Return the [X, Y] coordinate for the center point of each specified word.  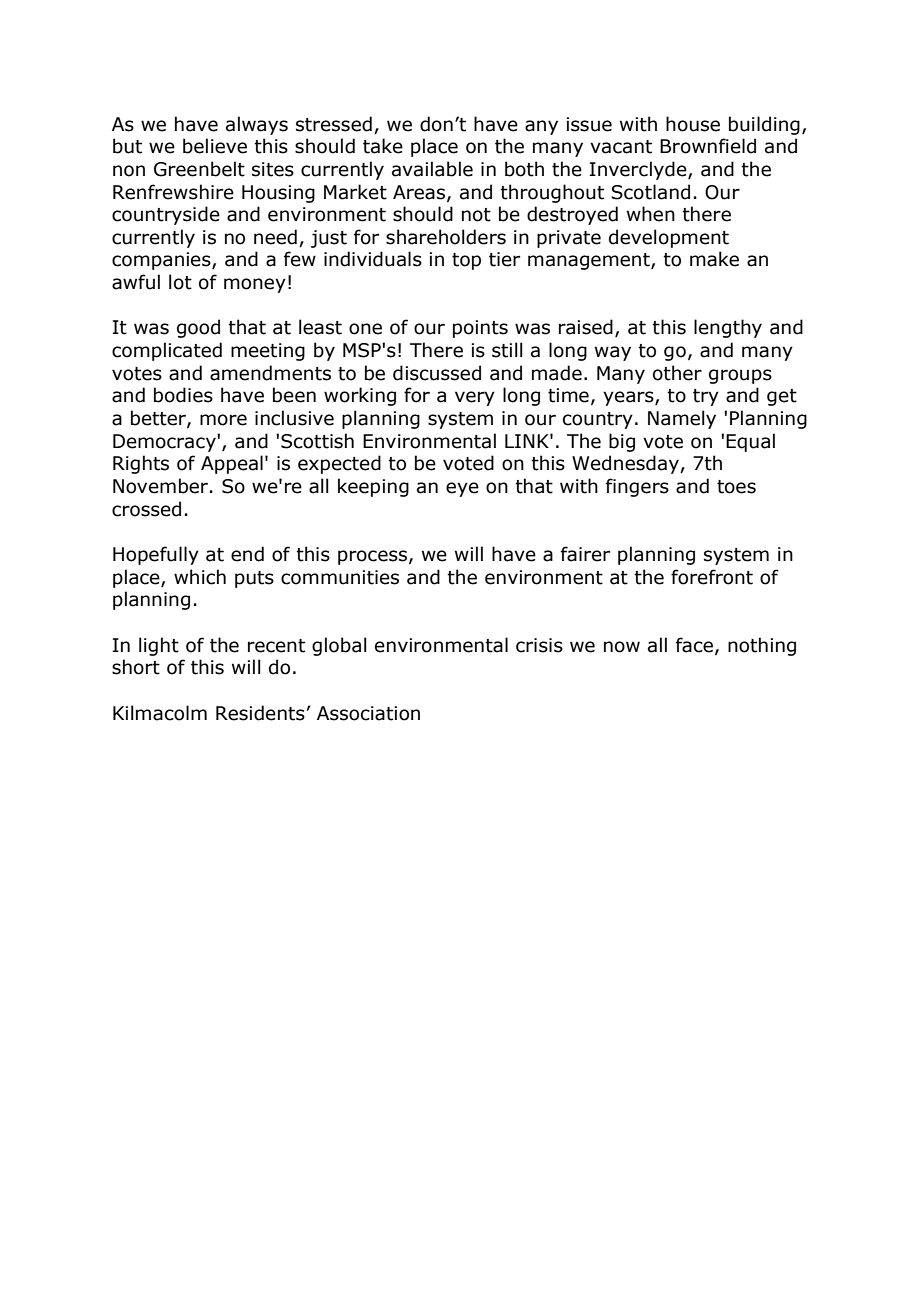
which [200, 577]
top [466, 261]
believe [215, 146]
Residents [260, 713]
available [432, 169]
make [714, 259]
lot [180, 282]
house [693, 124]
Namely [682, 419]
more [223, 420]
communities [340, 577]
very [475, 398]
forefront [712, 577]
